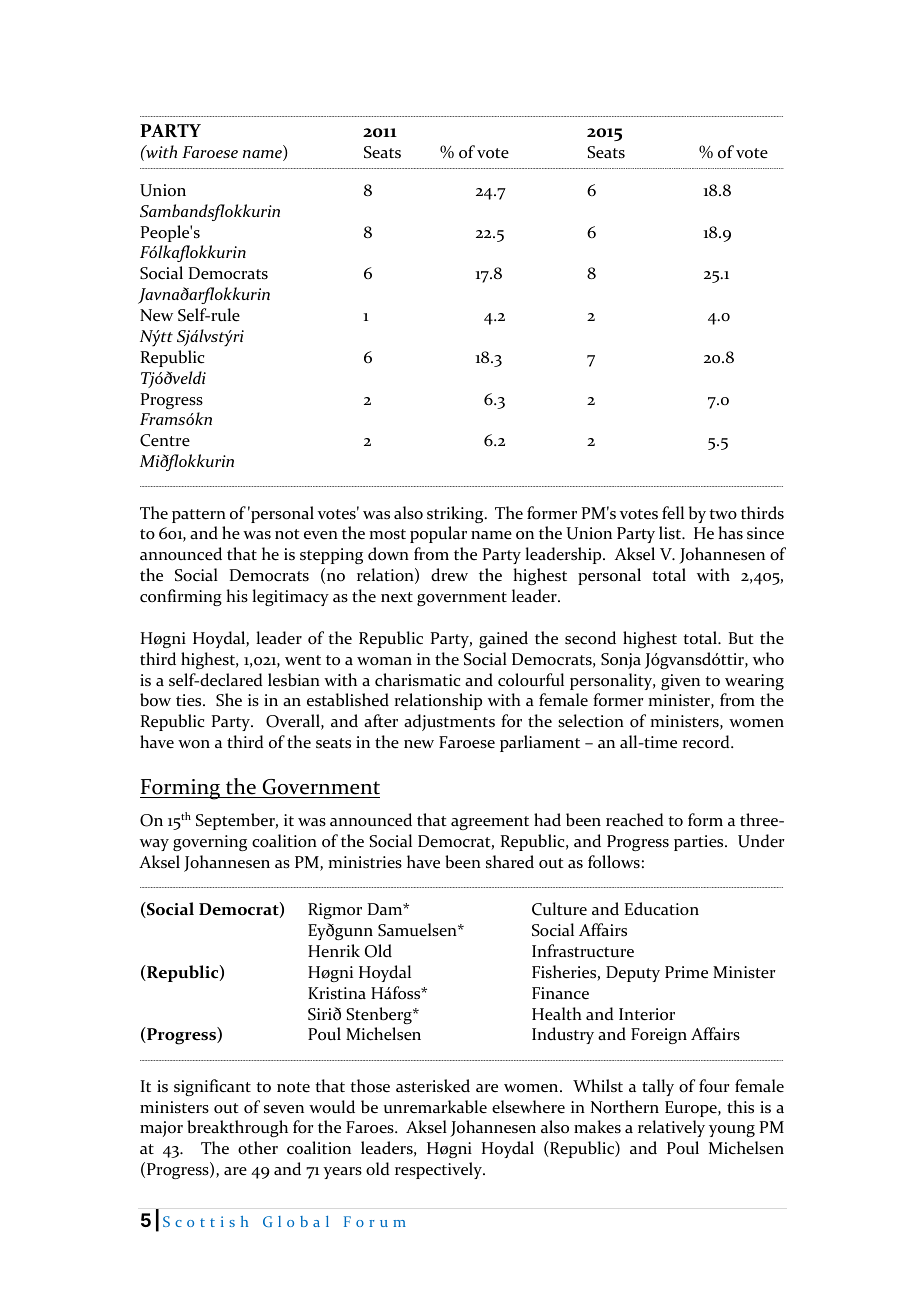 Image resolution: width=924 pixels, height=1309 pixels. What do you see at coordinates (439, 1170) in the image?
I see `respectively` at bounding box center [439, 1170].
